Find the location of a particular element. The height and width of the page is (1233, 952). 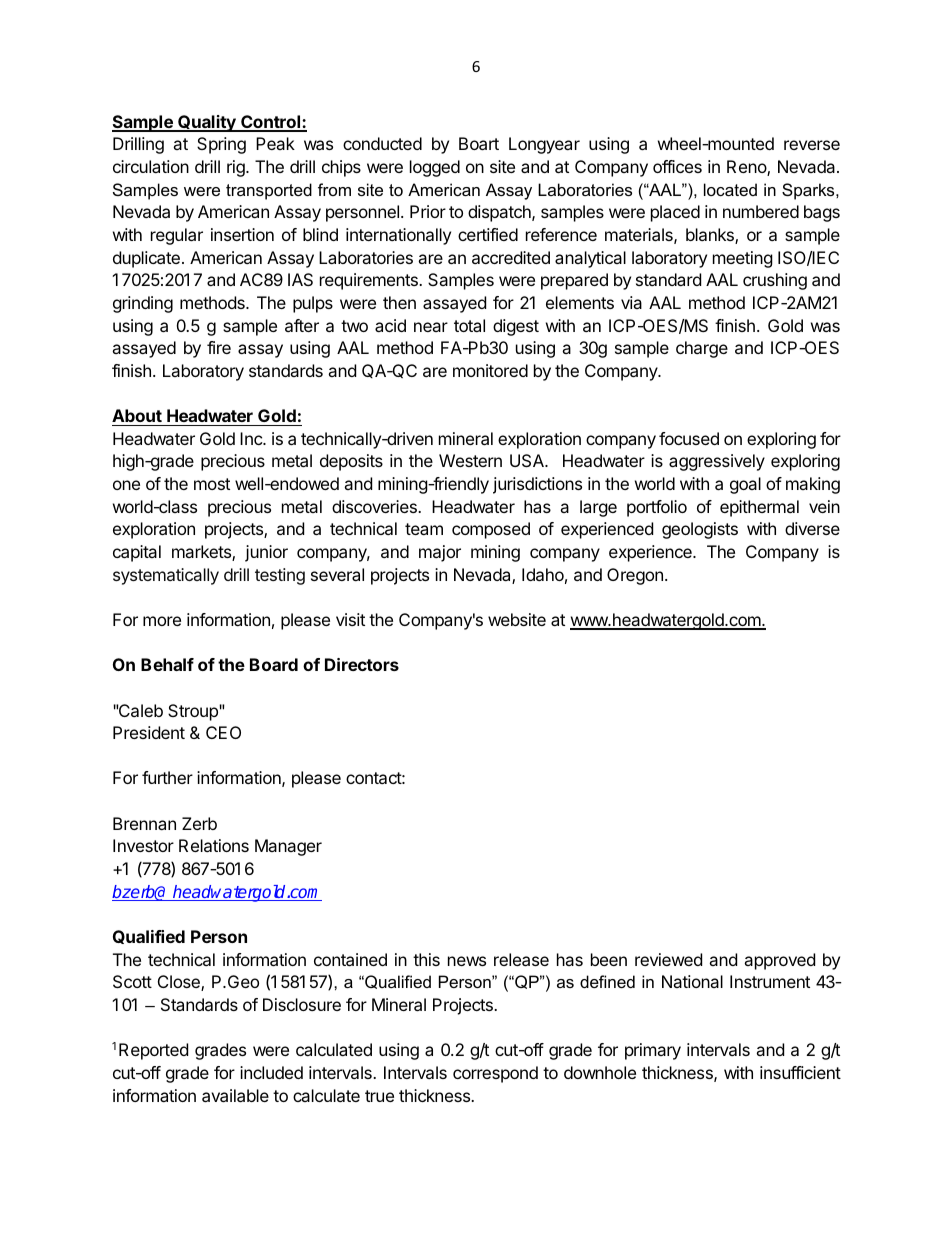

aggressively is located at coordinates (717, 462).
